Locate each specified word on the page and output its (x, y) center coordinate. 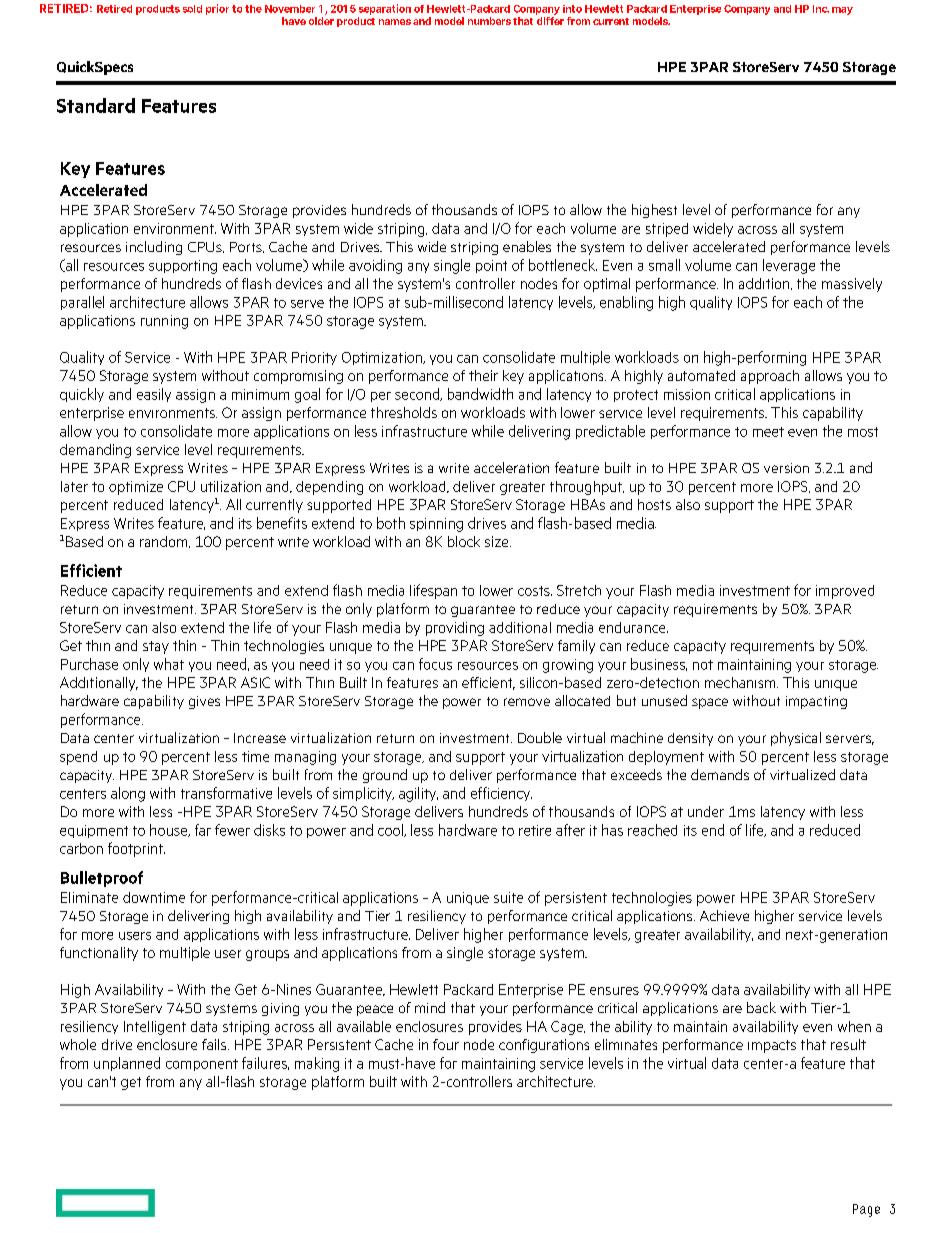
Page (866, 1210)
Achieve (724, 915)
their (483, 375)
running (164, 322)
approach (770, 377)
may (842, 11)
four (446, 1044)
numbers (489, 21)
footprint (136, 849)
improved (845, 592)
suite (508, 897)
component (202, 1065)
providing (455, 629)
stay (156, 647)
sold (192, 9)
